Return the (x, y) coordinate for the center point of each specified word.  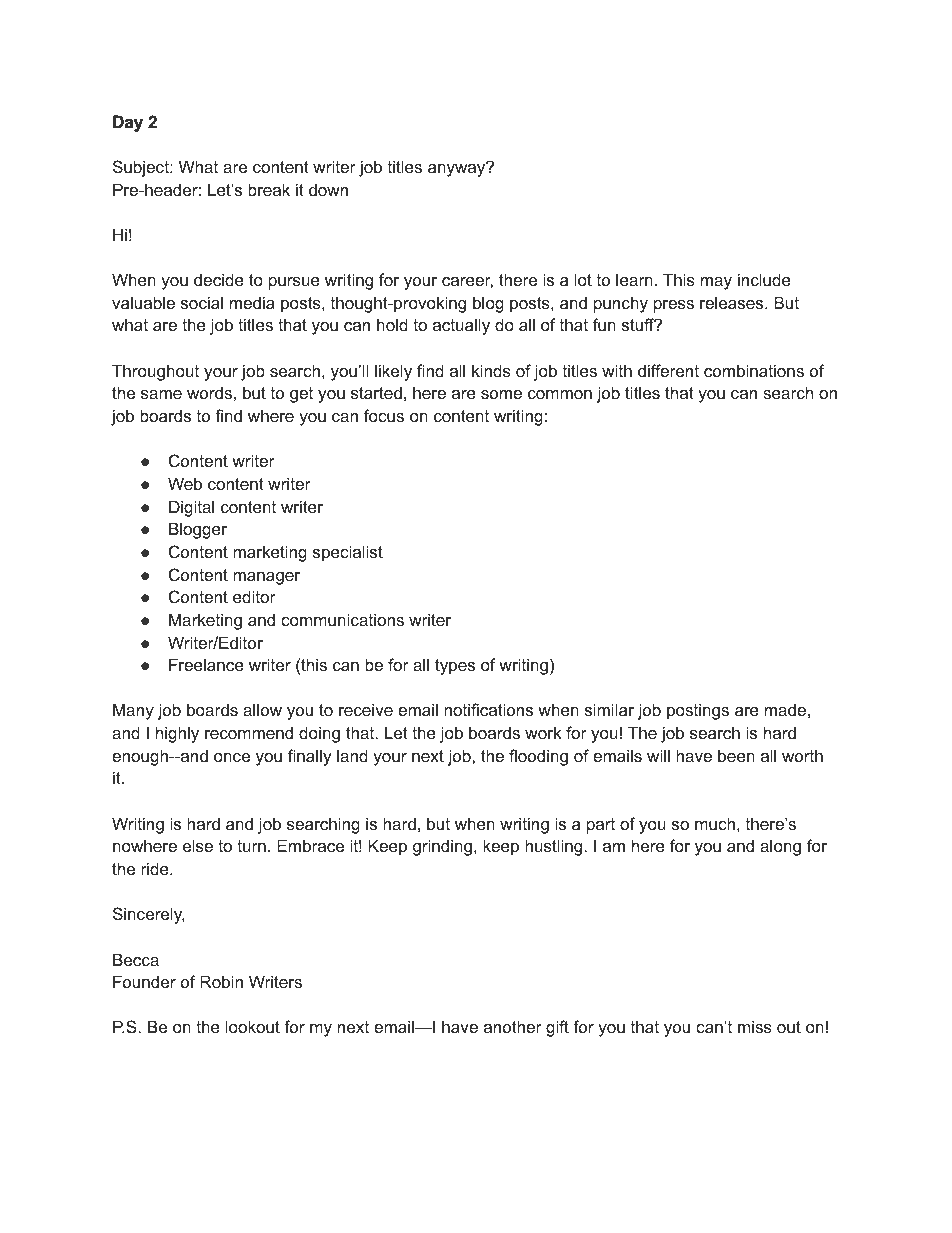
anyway (458, 169)
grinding (444, 847)
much (715, 823)
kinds (491, 370)
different (668, 370)
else (198, 845)
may (716, 283)
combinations (754, 370)
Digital (191, 508)
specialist (348, 553)
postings (698, 711)
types (455, 667)
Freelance (206, 664)
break (269, 189)
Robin (221, 981)
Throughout (155, 372)
